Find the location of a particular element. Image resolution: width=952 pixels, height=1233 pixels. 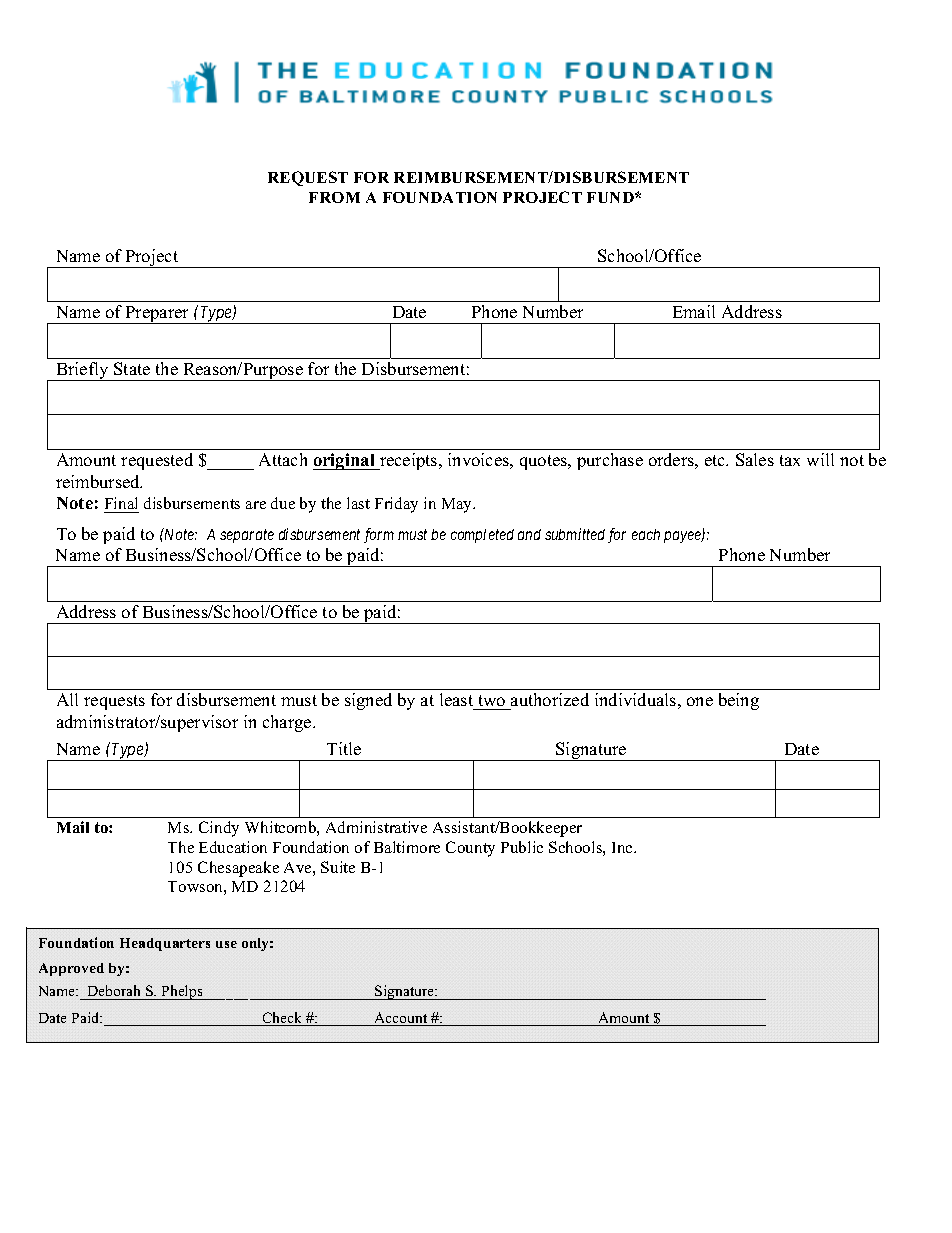

completed is located at coordinates (482, 536).
